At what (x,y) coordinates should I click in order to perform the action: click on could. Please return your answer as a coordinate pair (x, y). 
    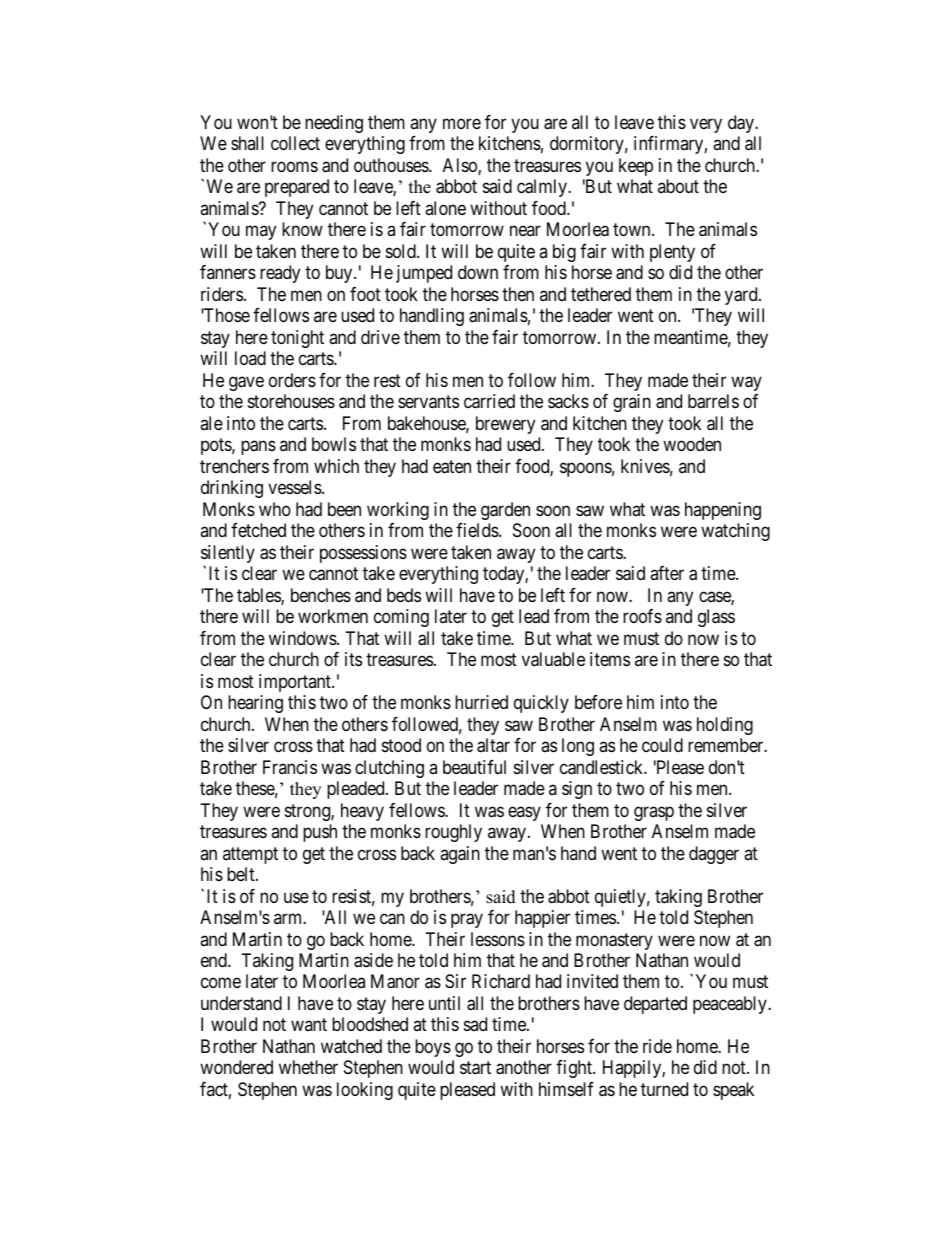
    Looking at the image, I should click on (662, 745).
